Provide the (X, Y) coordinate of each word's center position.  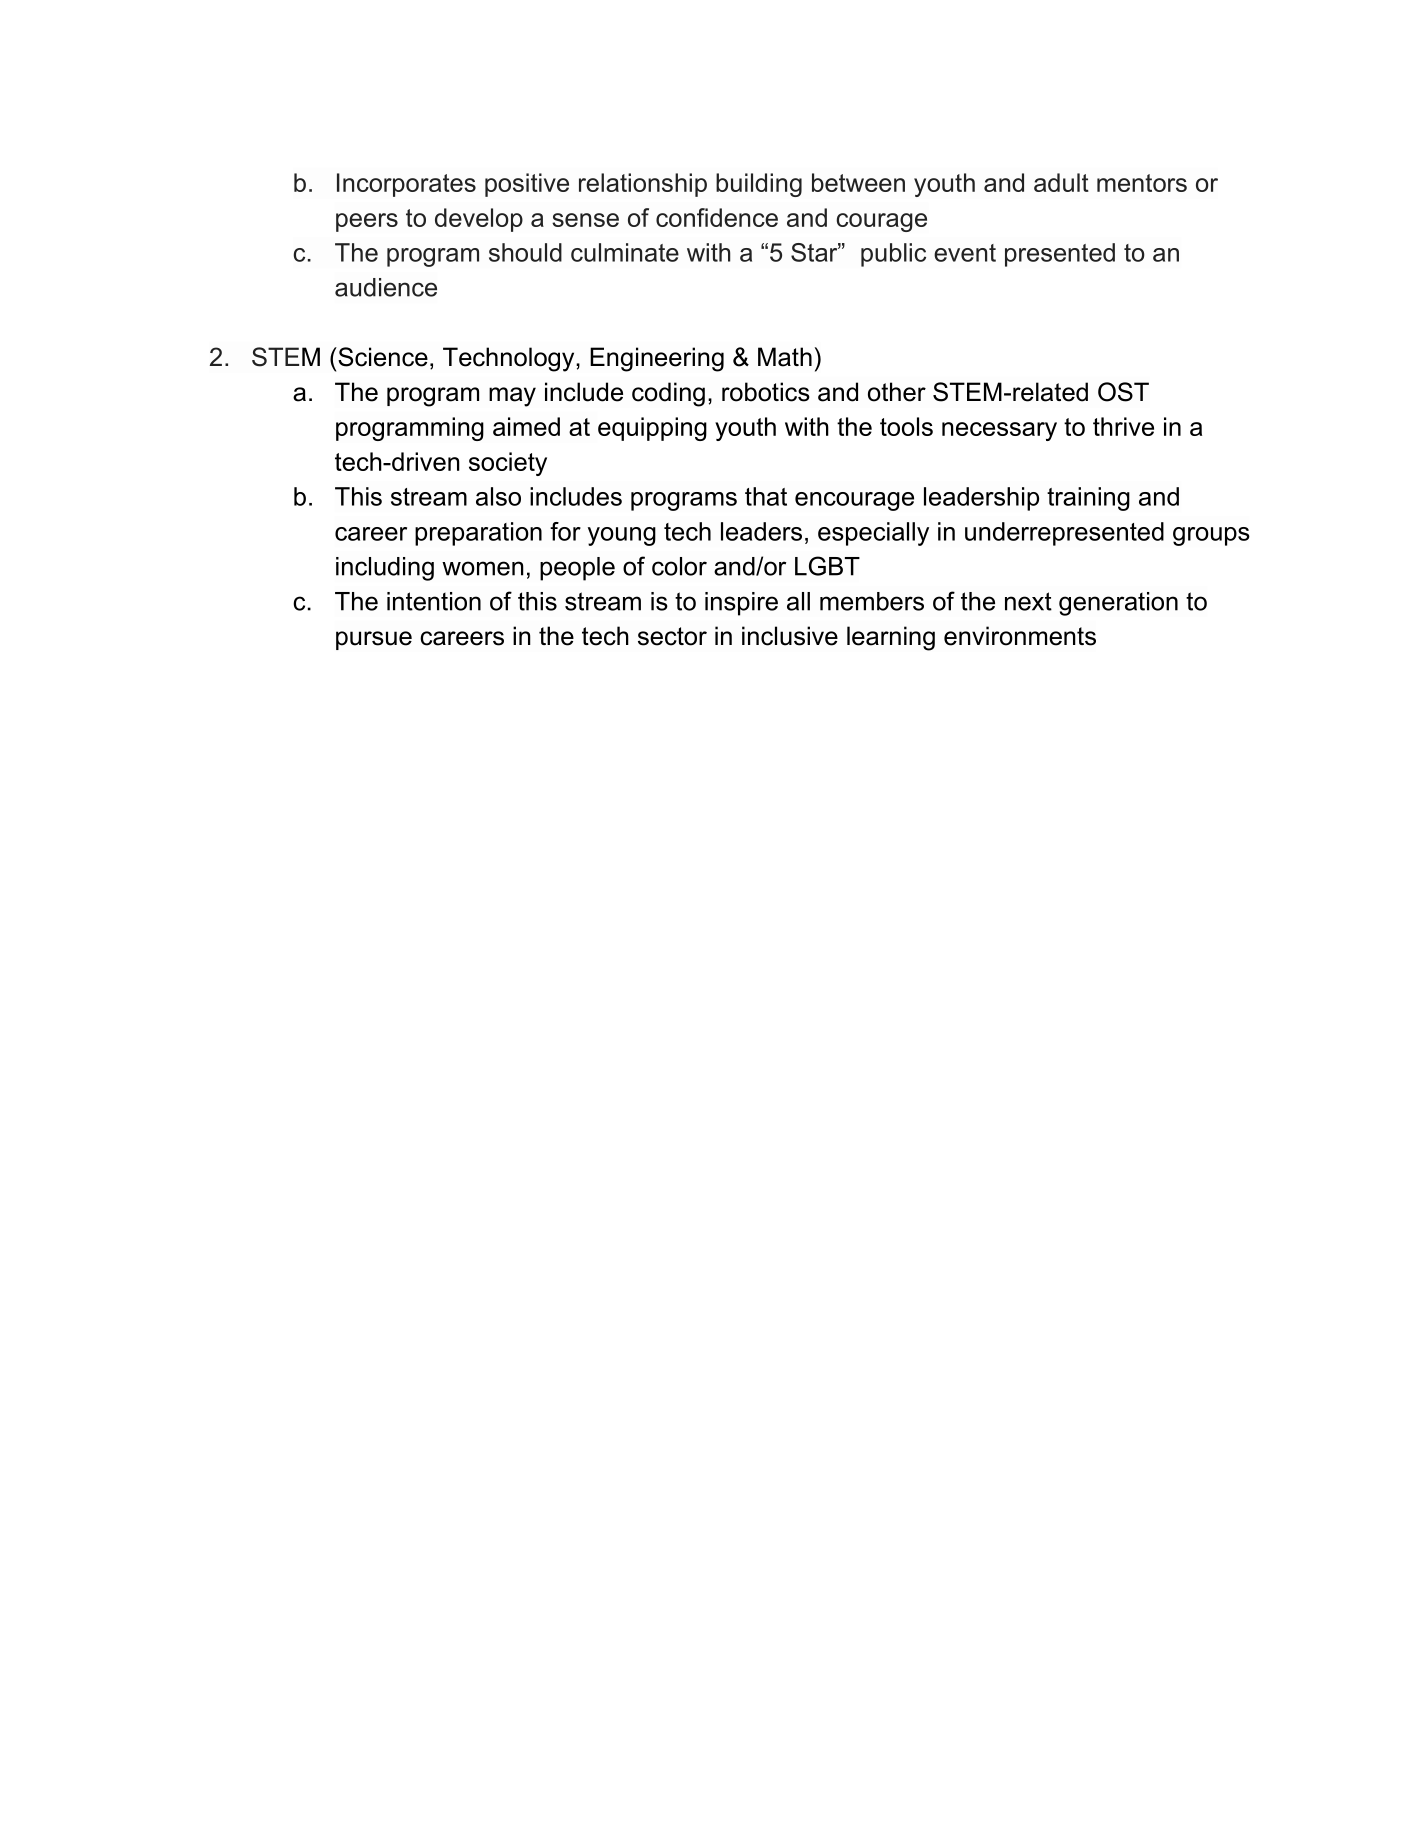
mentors (1142, 183)
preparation (478, 534)
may (512, 397)
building (759, 185)
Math (785, 357)
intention (434, 601)
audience (386, 287)
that (766, 496)
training (1088, 499)
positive (527, 185)
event (965, 253)
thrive (1123, 426)
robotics (766, 392)
